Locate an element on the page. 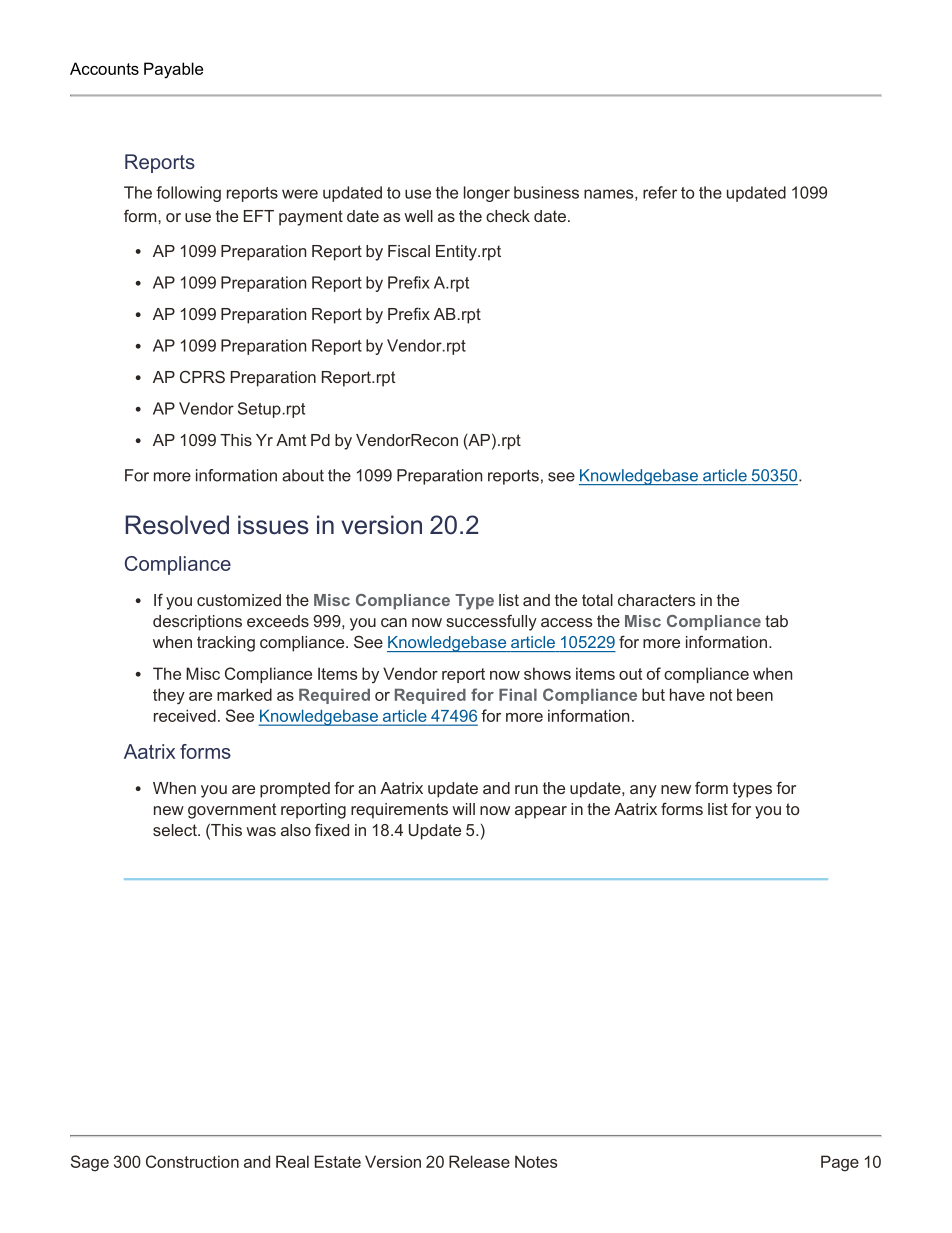 This image has width=952, height=1233. select is located at coordinates (176, 830).
